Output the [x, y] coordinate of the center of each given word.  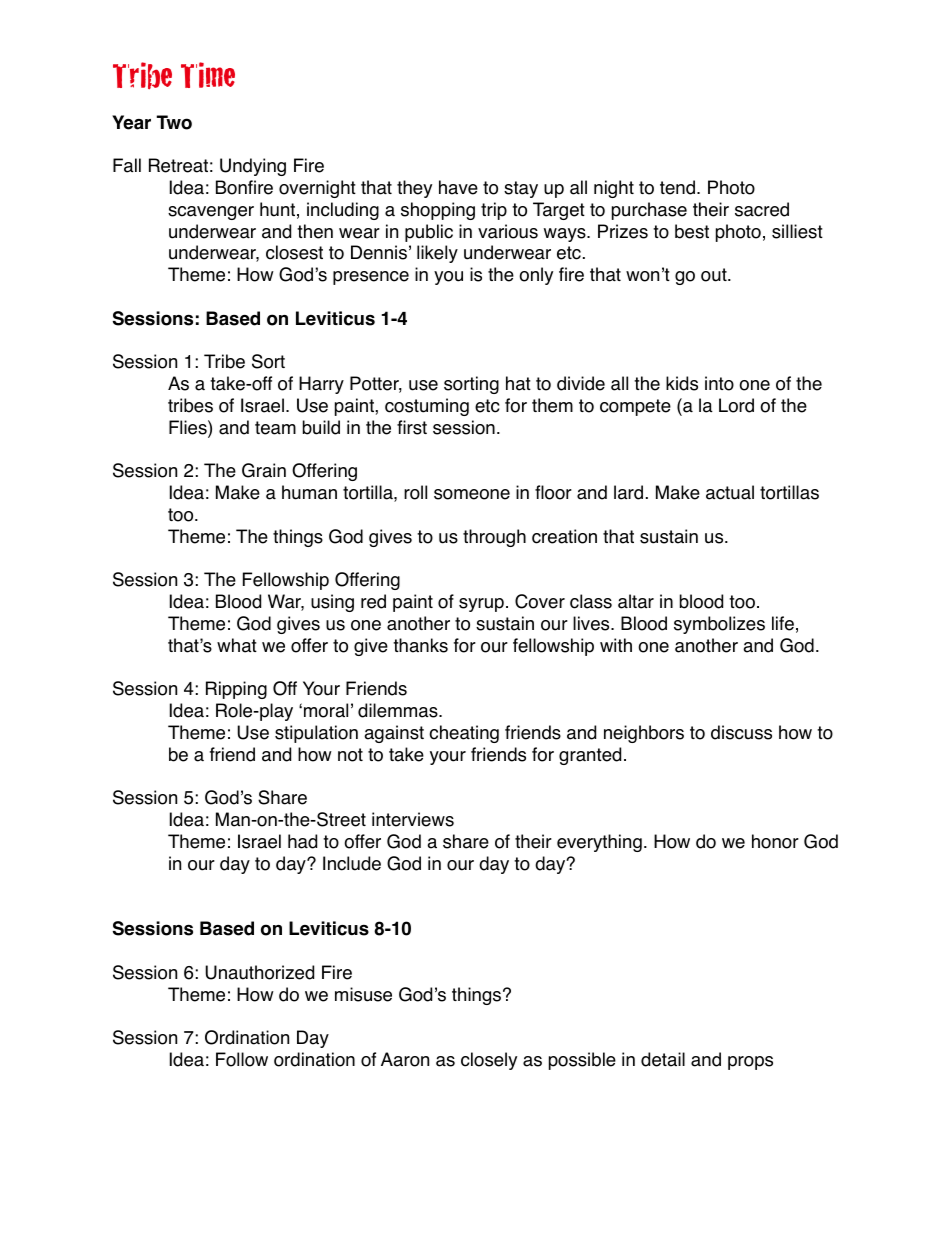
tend [677, 187]
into [719, 383]
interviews [413, 819]
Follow [242, 1059]
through [494, 538]
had [302, 841]
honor [775, 841]
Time [208, 75]
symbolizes [719, 625]
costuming [427, 407]
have [458, 187]
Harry [321, 385]
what [237, 645]
